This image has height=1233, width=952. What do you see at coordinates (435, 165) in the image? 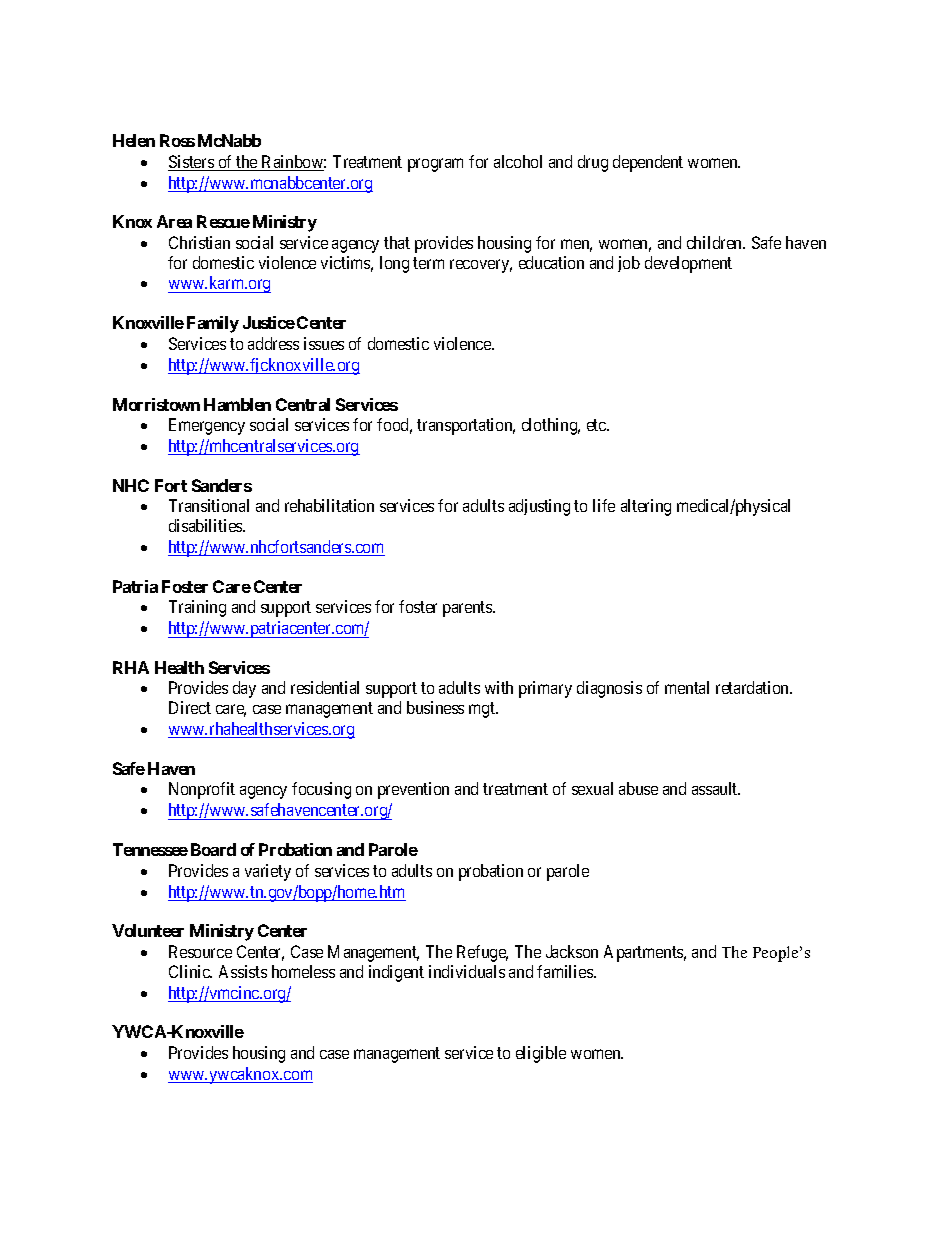
I see `program` at bounding box center [435, 165].
